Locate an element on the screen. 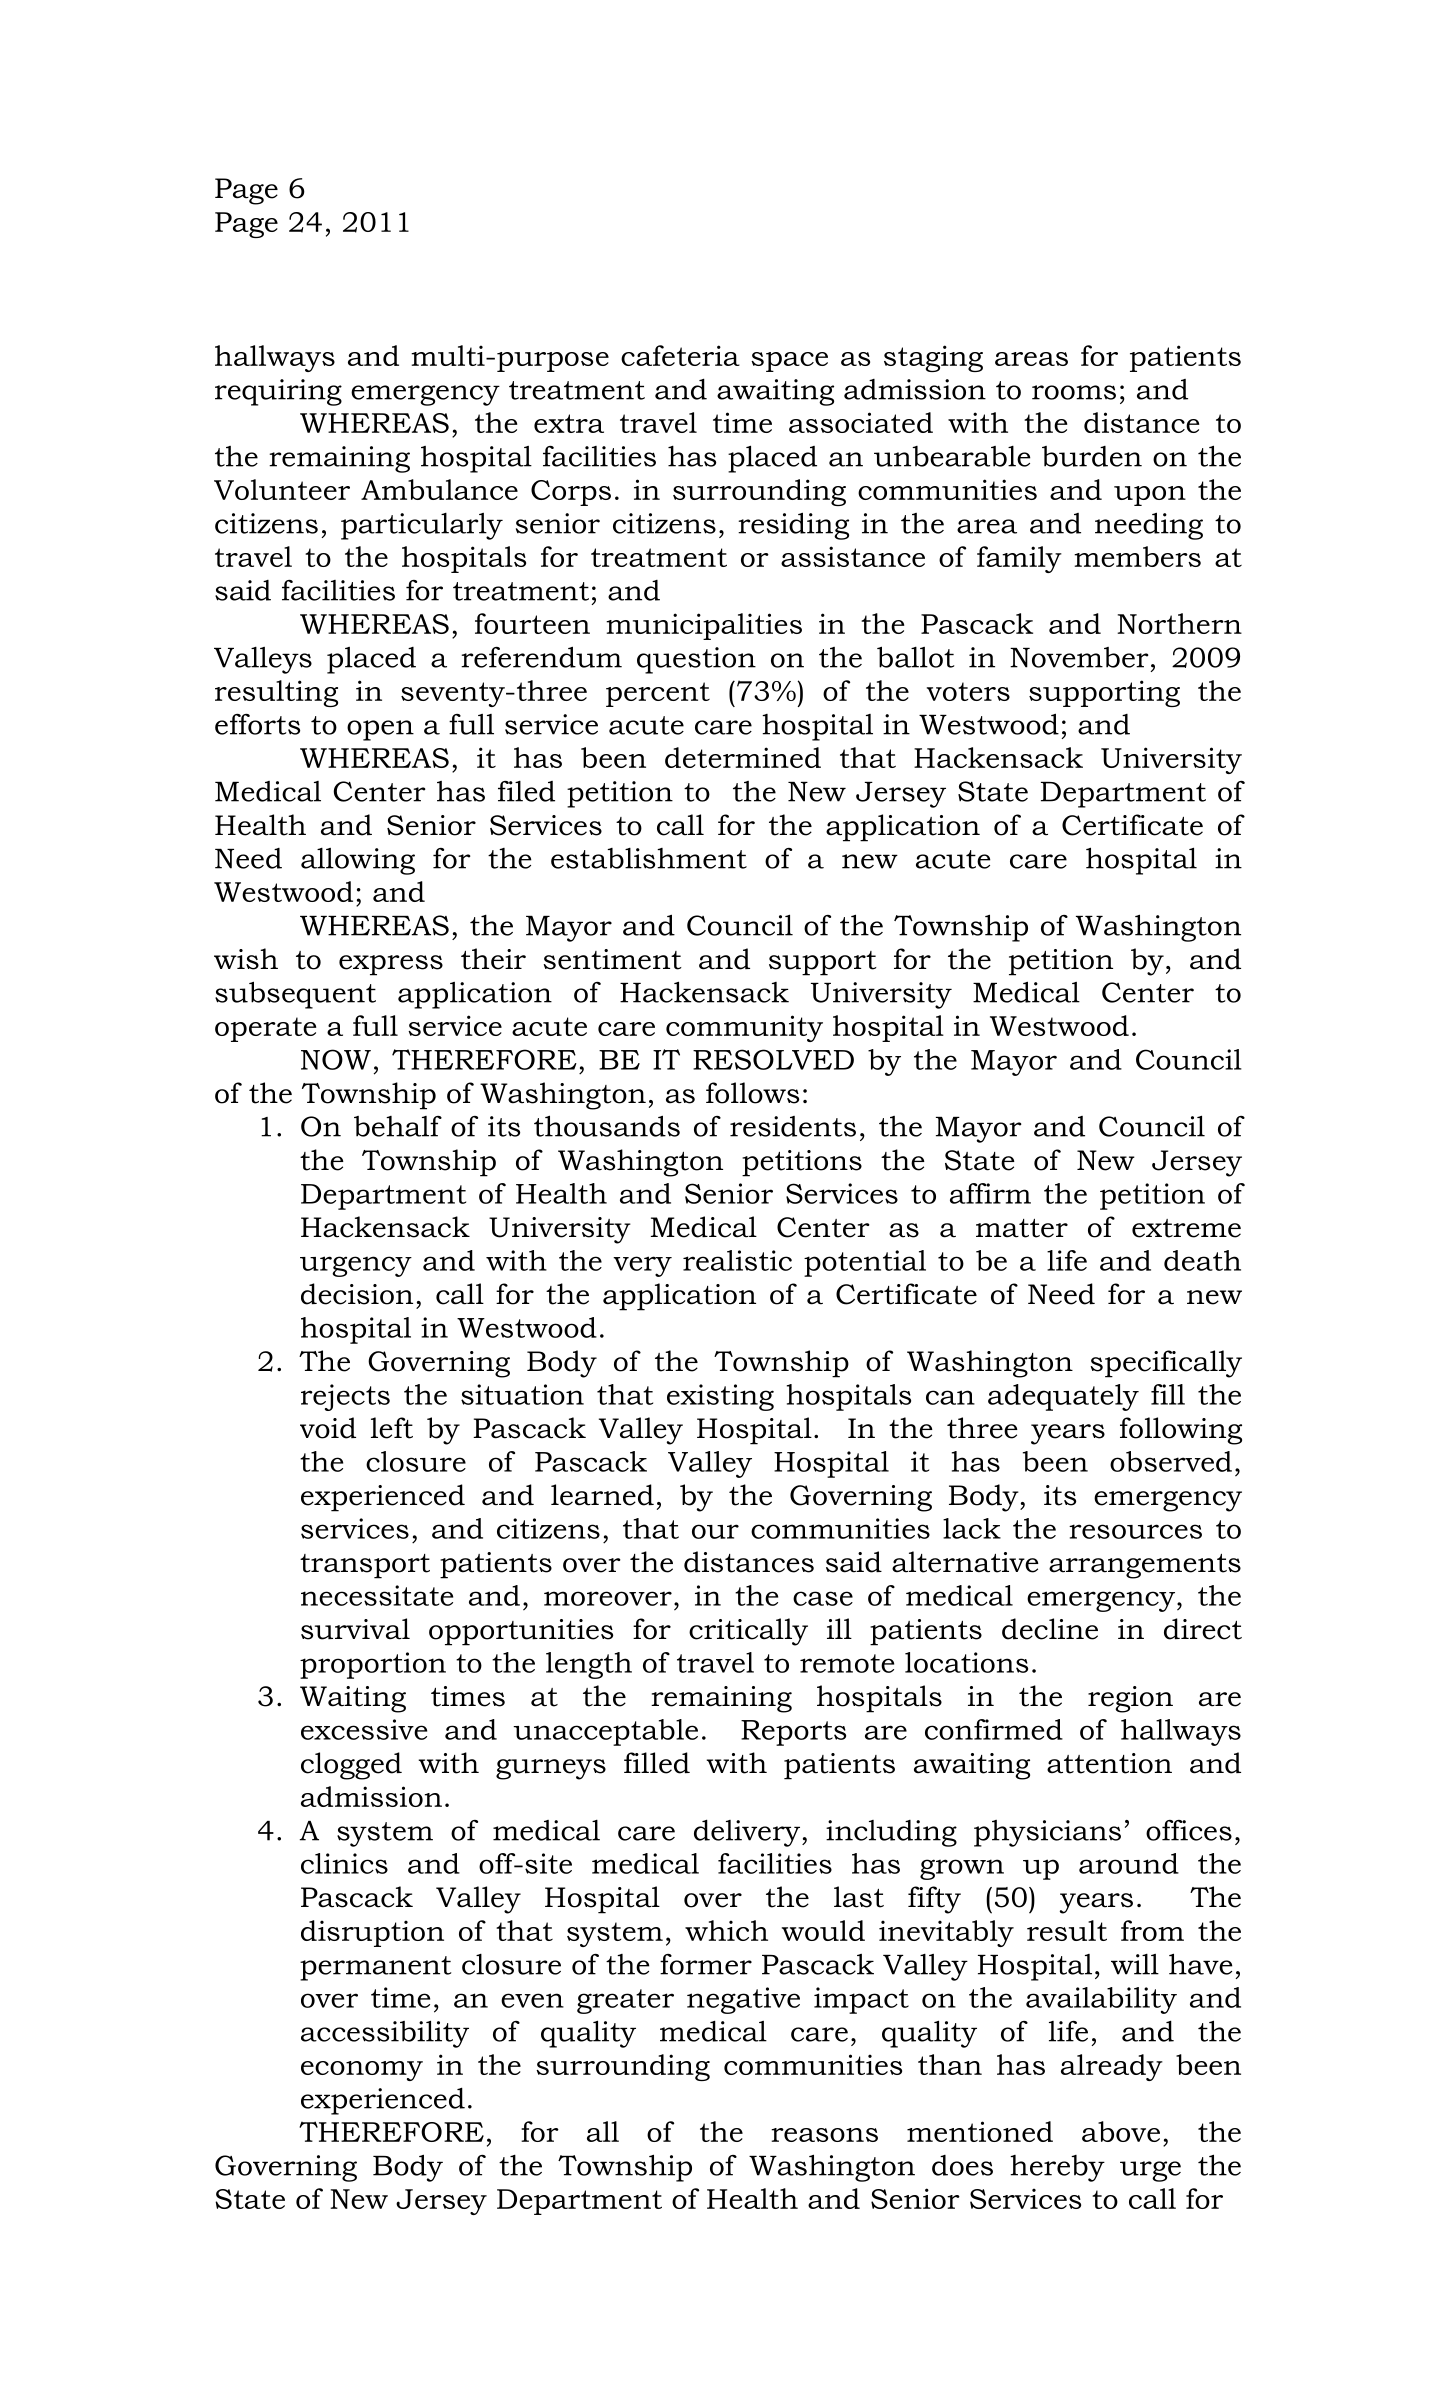  reasons is located at coordinates (824, 2135).
